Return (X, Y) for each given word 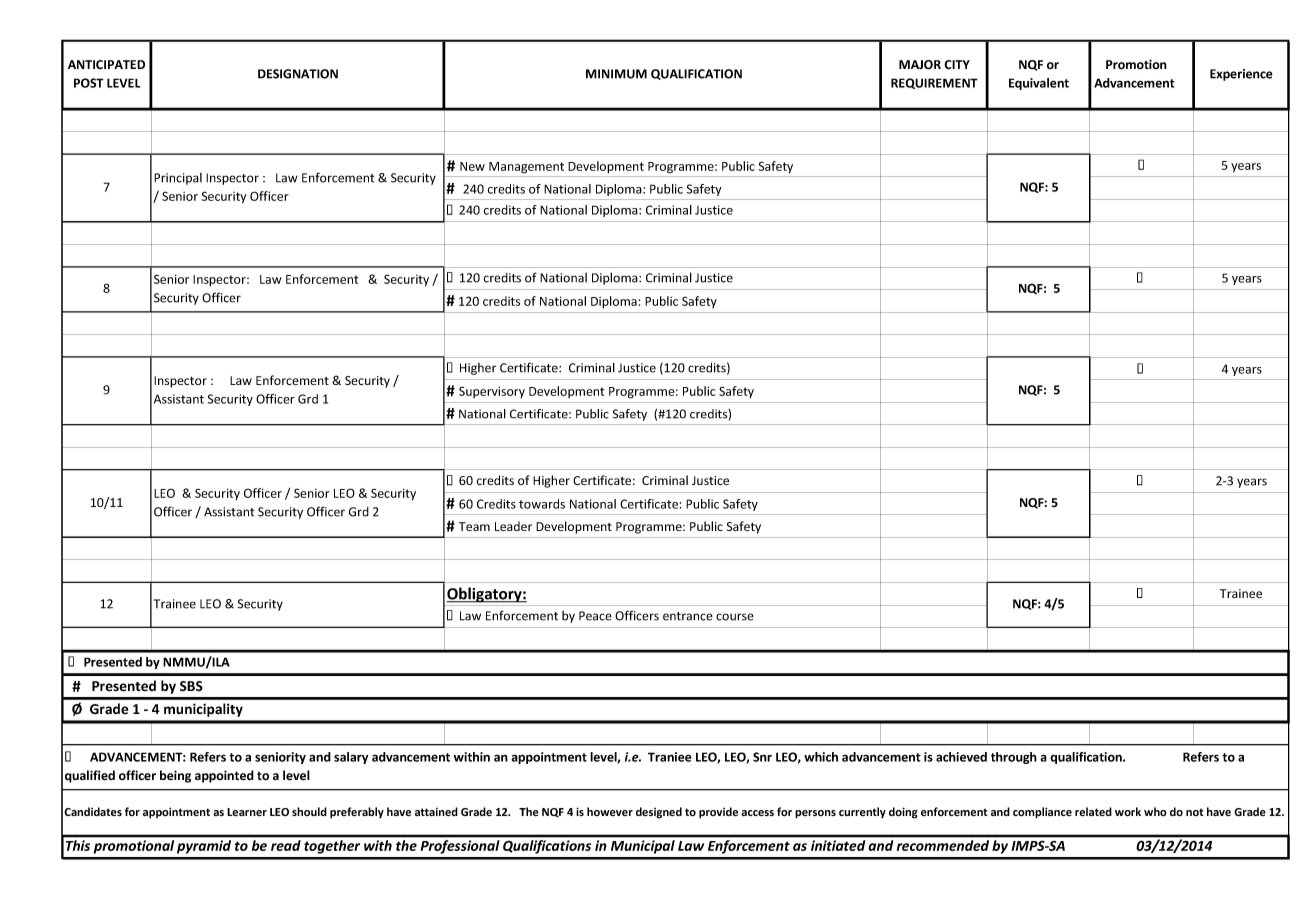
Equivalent (1039, 84)
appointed (224, 776)
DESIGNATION (298, 74)
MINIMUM (616, 74)
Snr (762, 757)
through (1014, 758)
